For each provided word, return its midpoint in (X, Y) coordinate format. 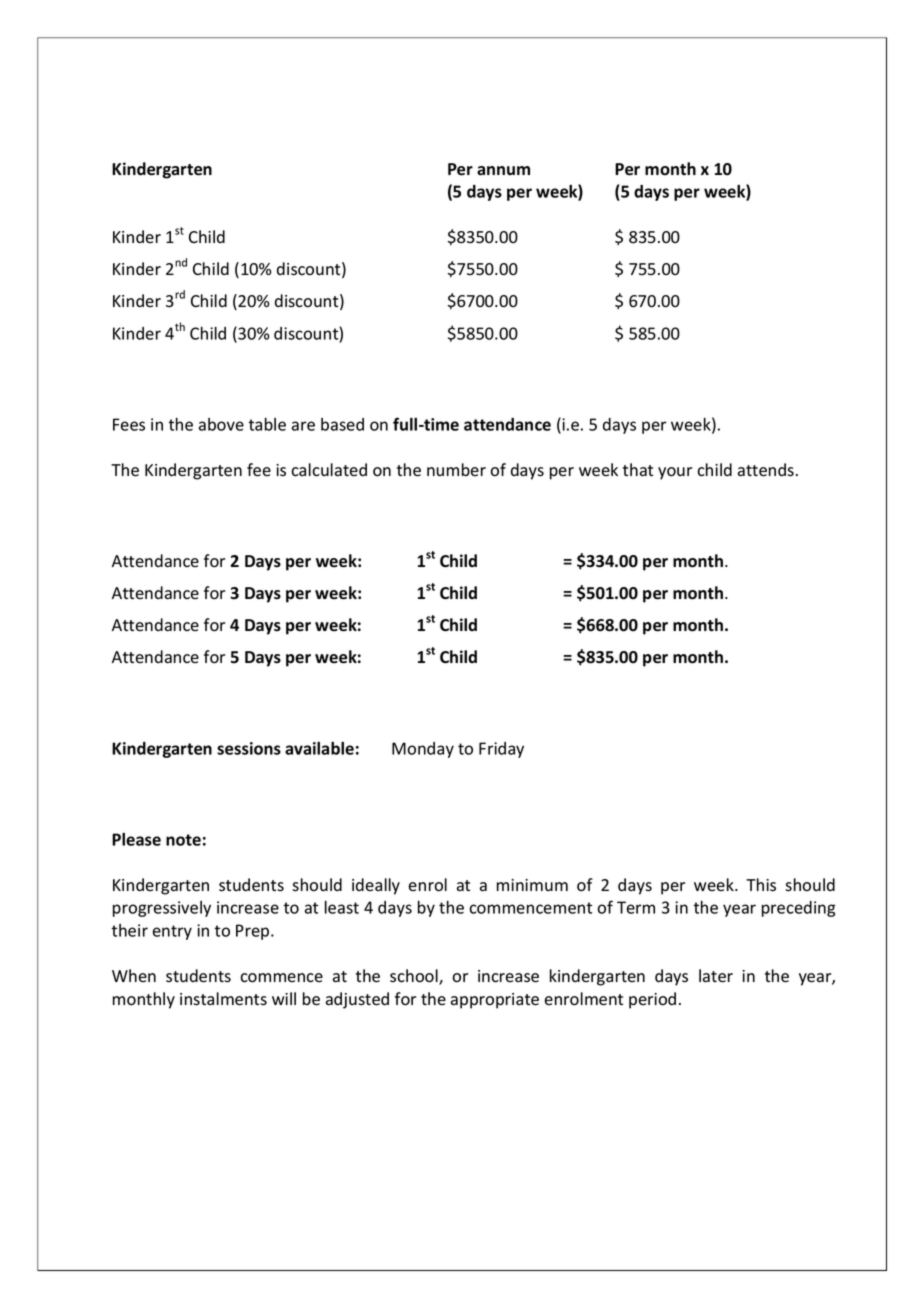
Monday (423, 750)
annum (503, 171)
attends (766, 470)
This (761, 885)
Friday (501, 750)
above (221, 424)
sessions (249, 748)
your (675, 473)
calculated (329, 470)
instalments (223, 999)
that (638, 470)
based (342, 424)
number (456, 469)
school (415, 977)
